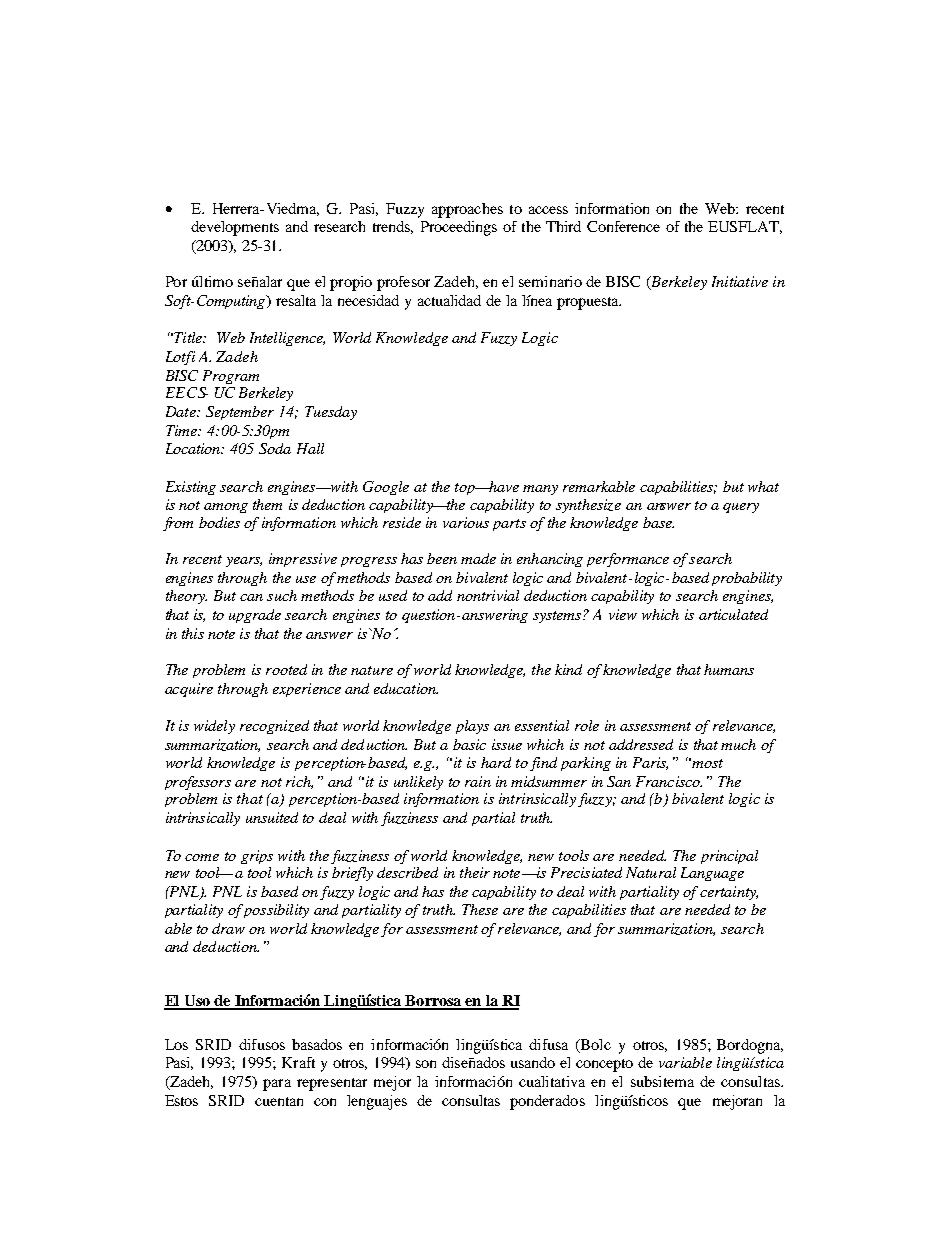  I want to click on para, so click(277, 1085).
